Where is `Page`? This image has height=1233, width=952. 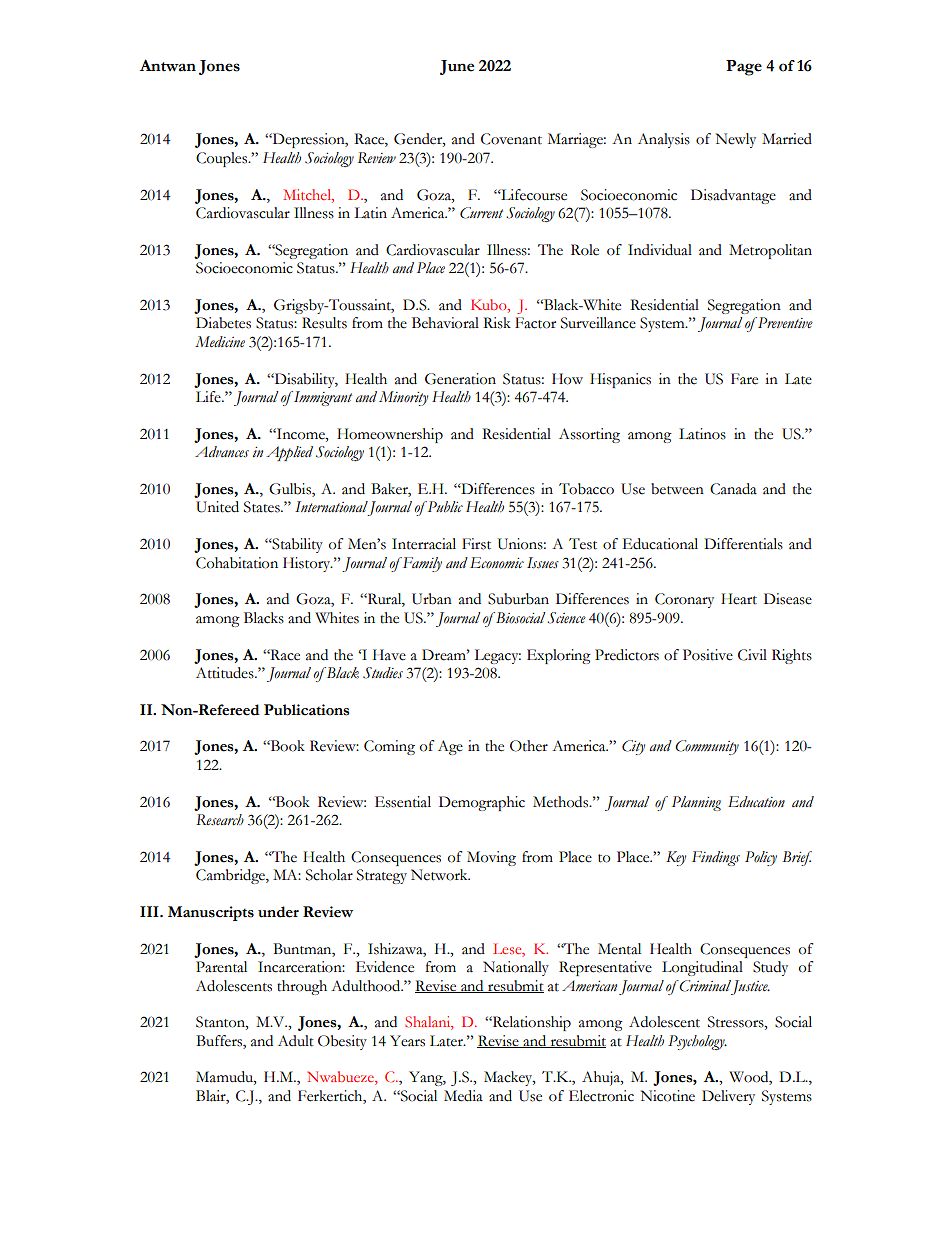
Page is located at coordinates (744, 68).
